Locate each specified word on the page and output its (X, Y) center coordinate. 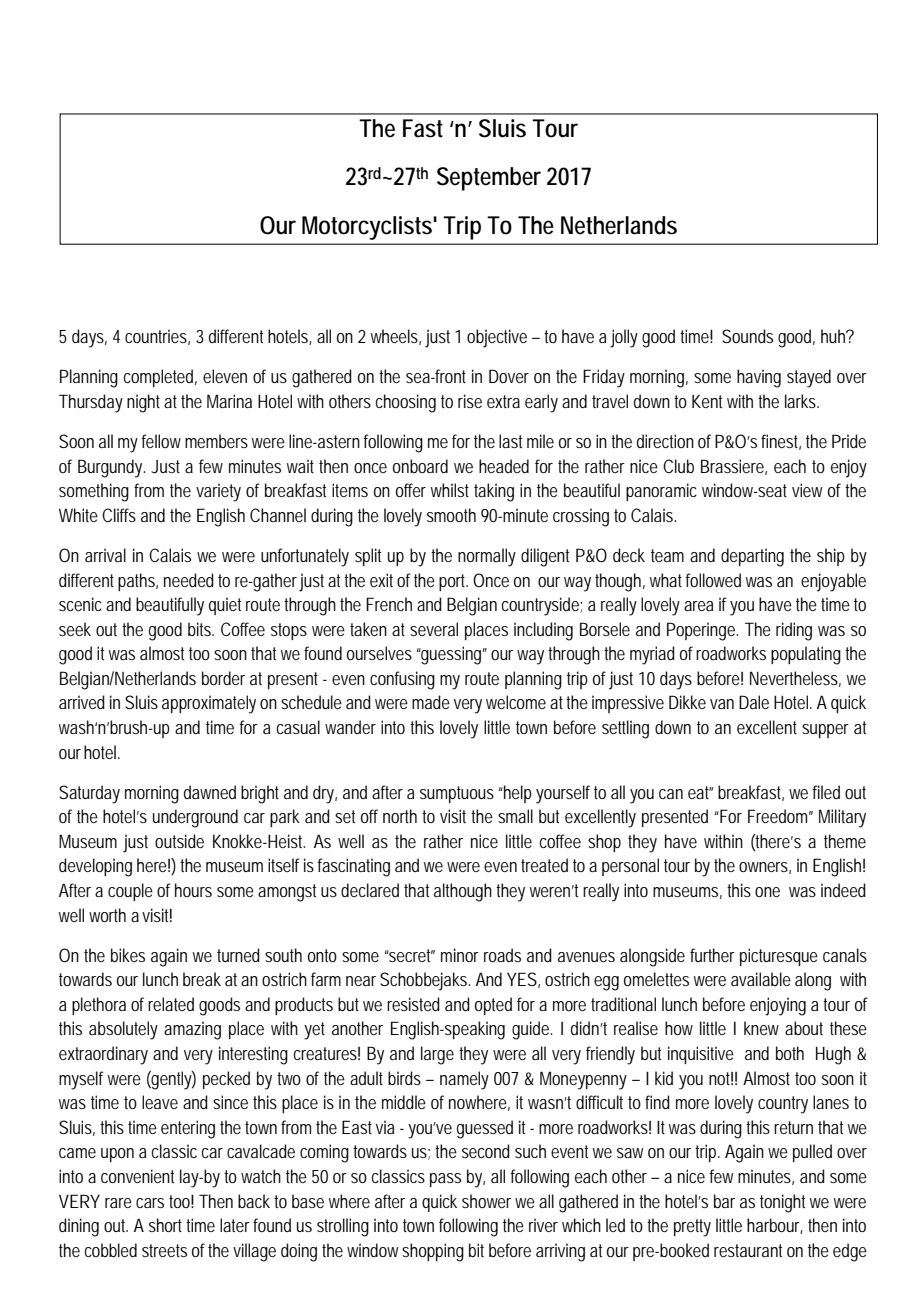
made (431, 702)
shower (486, 1201)
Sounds (747, 336)
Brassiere (734, 467)
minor (460, 955)
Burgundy (111, 468)
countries (157, 337)
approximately (209, 704)
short (168, 1225)
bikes (128, 955)
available (761, 979)
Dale (754, 702)
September (489, 179)
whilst (450, 490)
